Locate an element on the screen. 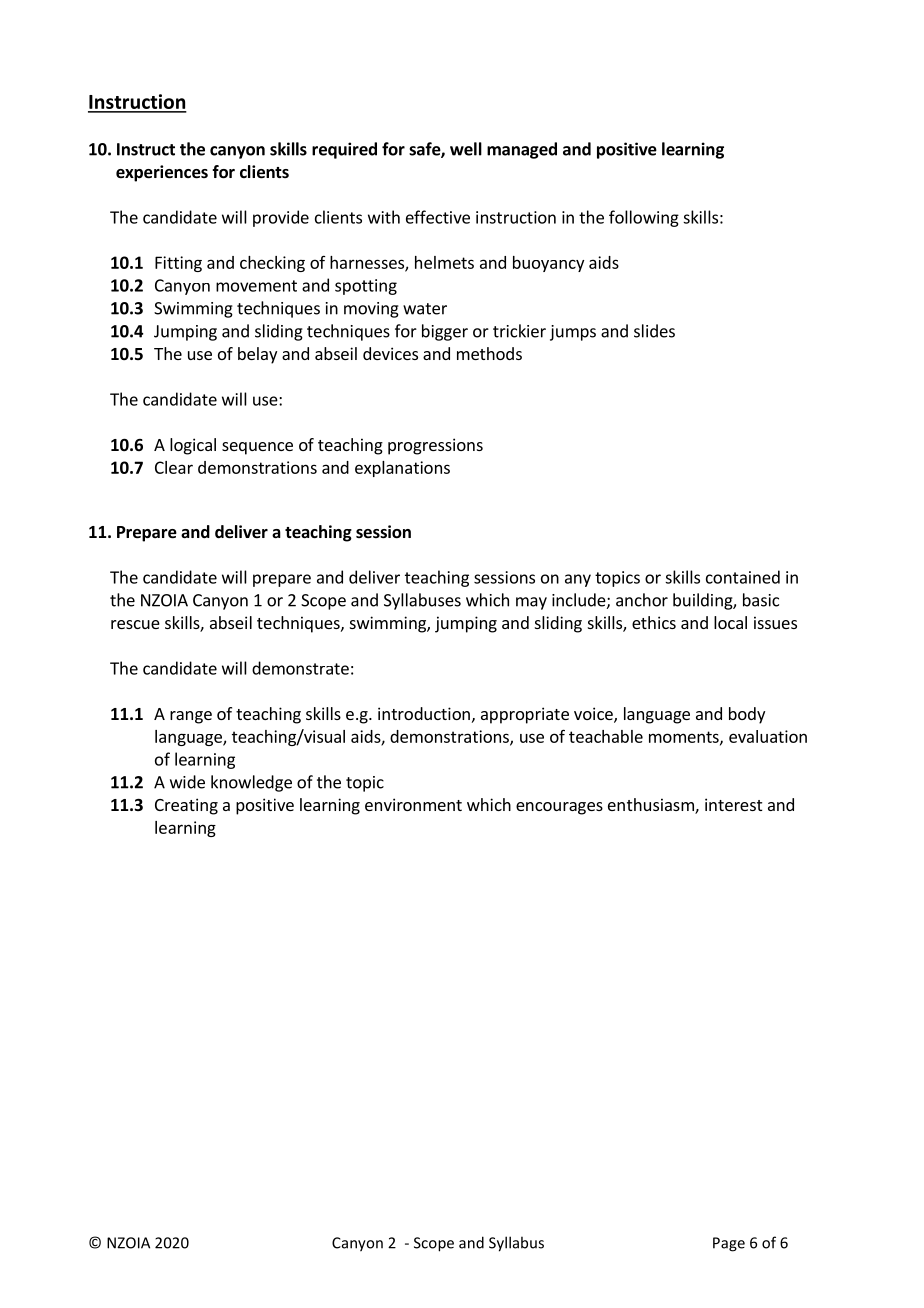 This screenshot has height=1308, width=924. environment is located at coordinates (413, 804).
